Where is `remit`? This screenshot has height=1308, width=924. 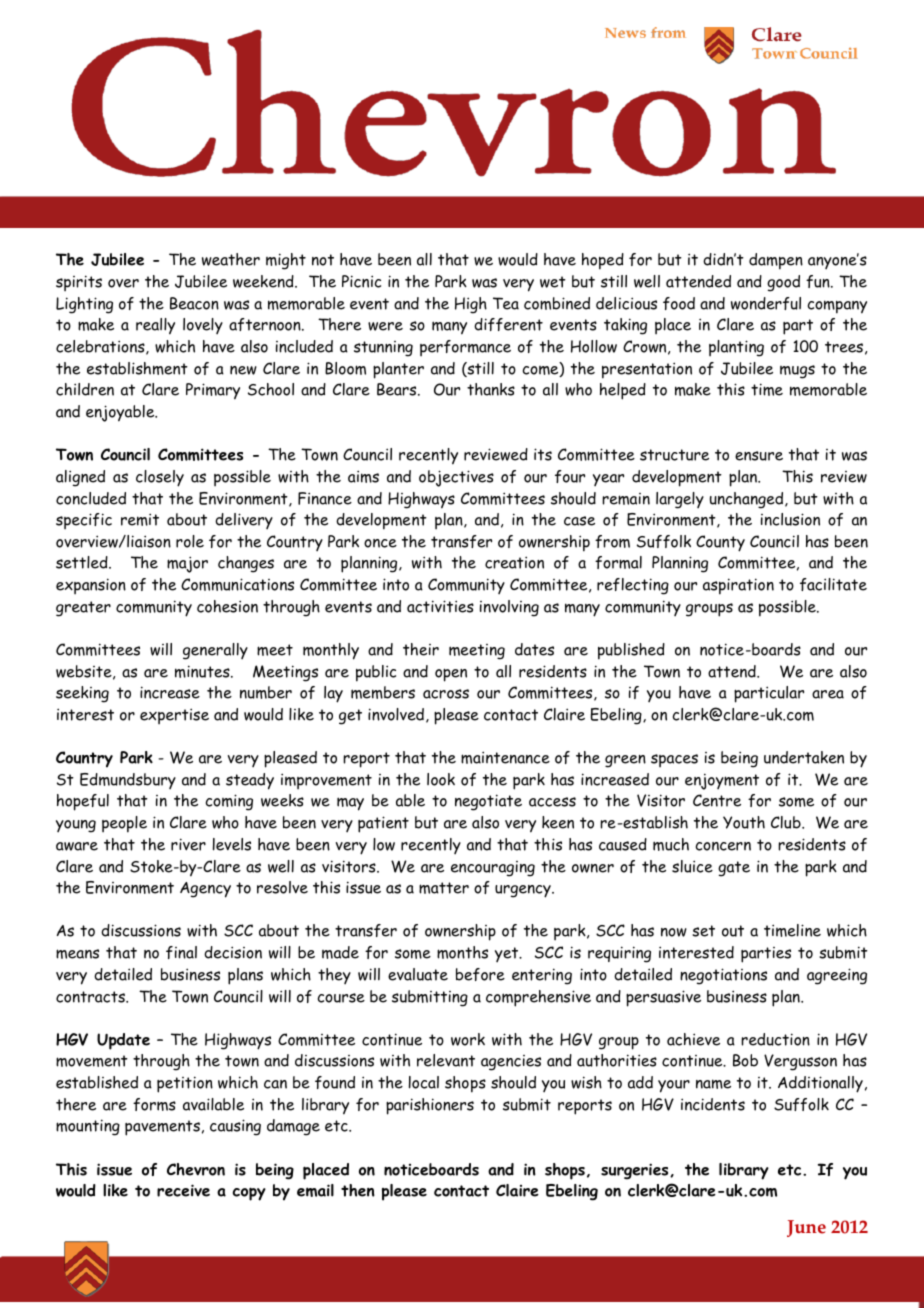 remit is located at coordinates (140, 519).
